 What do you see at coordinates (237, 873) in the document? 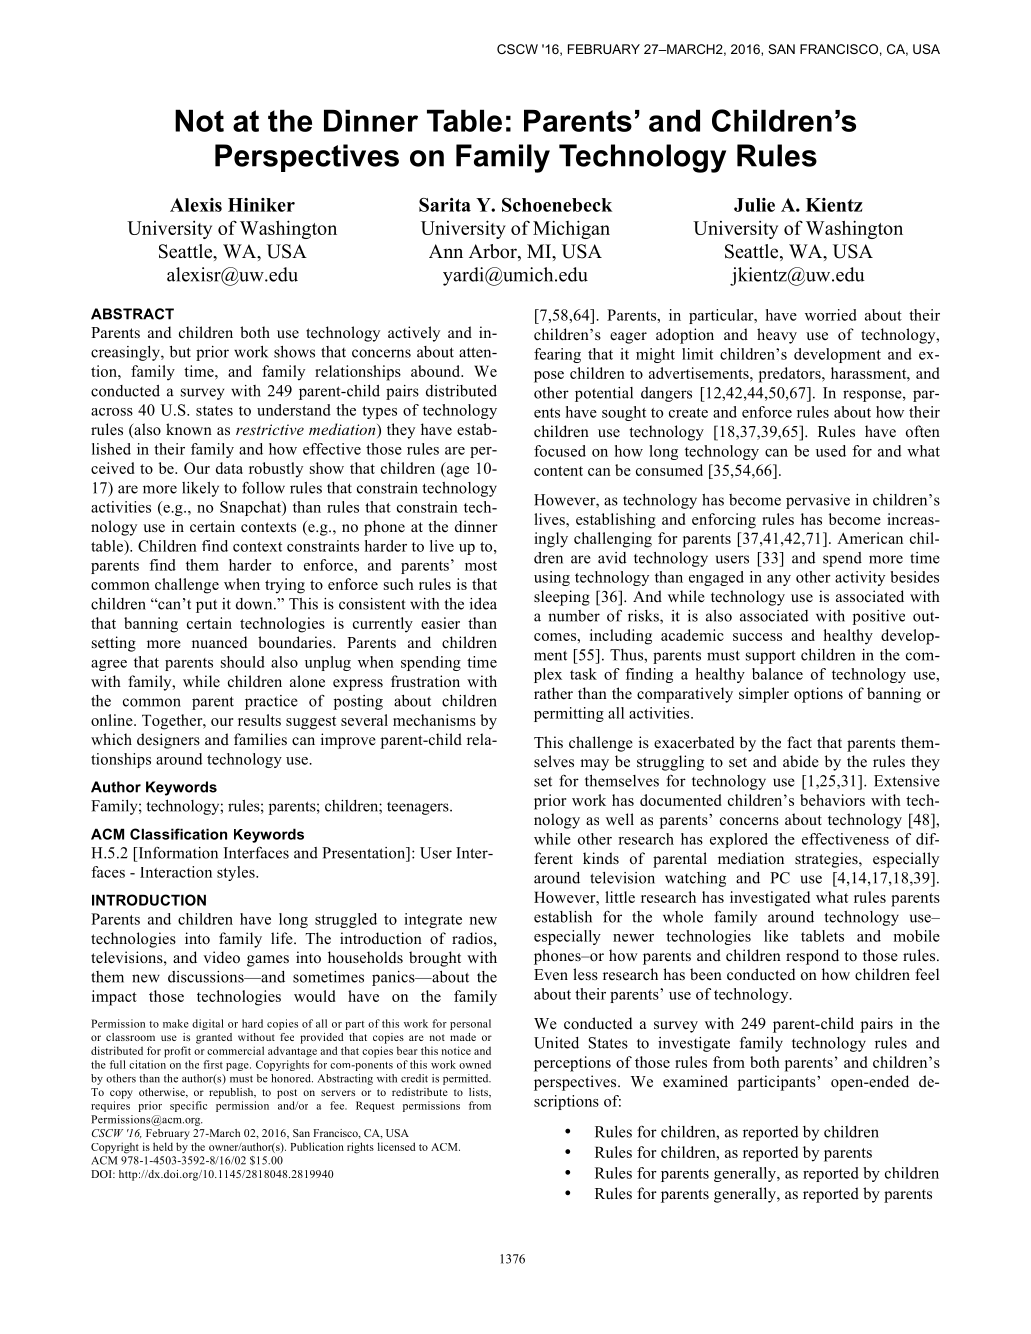
I see `styles` at bounding box center [237, 873].
